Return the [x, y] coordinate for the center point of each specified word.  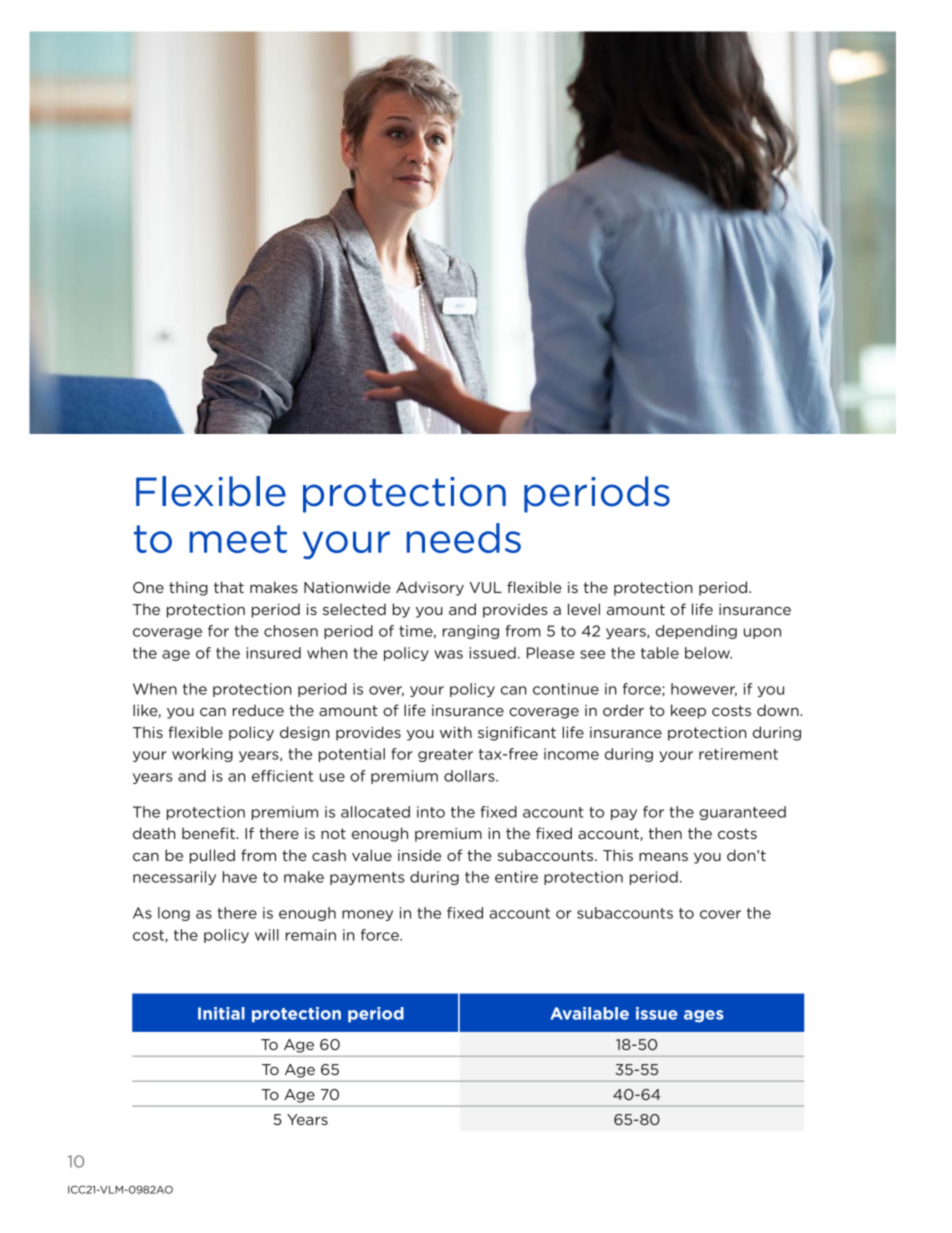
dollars [470, 776]
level [584, 609]
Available [589, 1013]
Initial [221, 1013]
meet [238, 539]
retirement [738, 754]
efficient [282, 776]
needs [464, 538]
